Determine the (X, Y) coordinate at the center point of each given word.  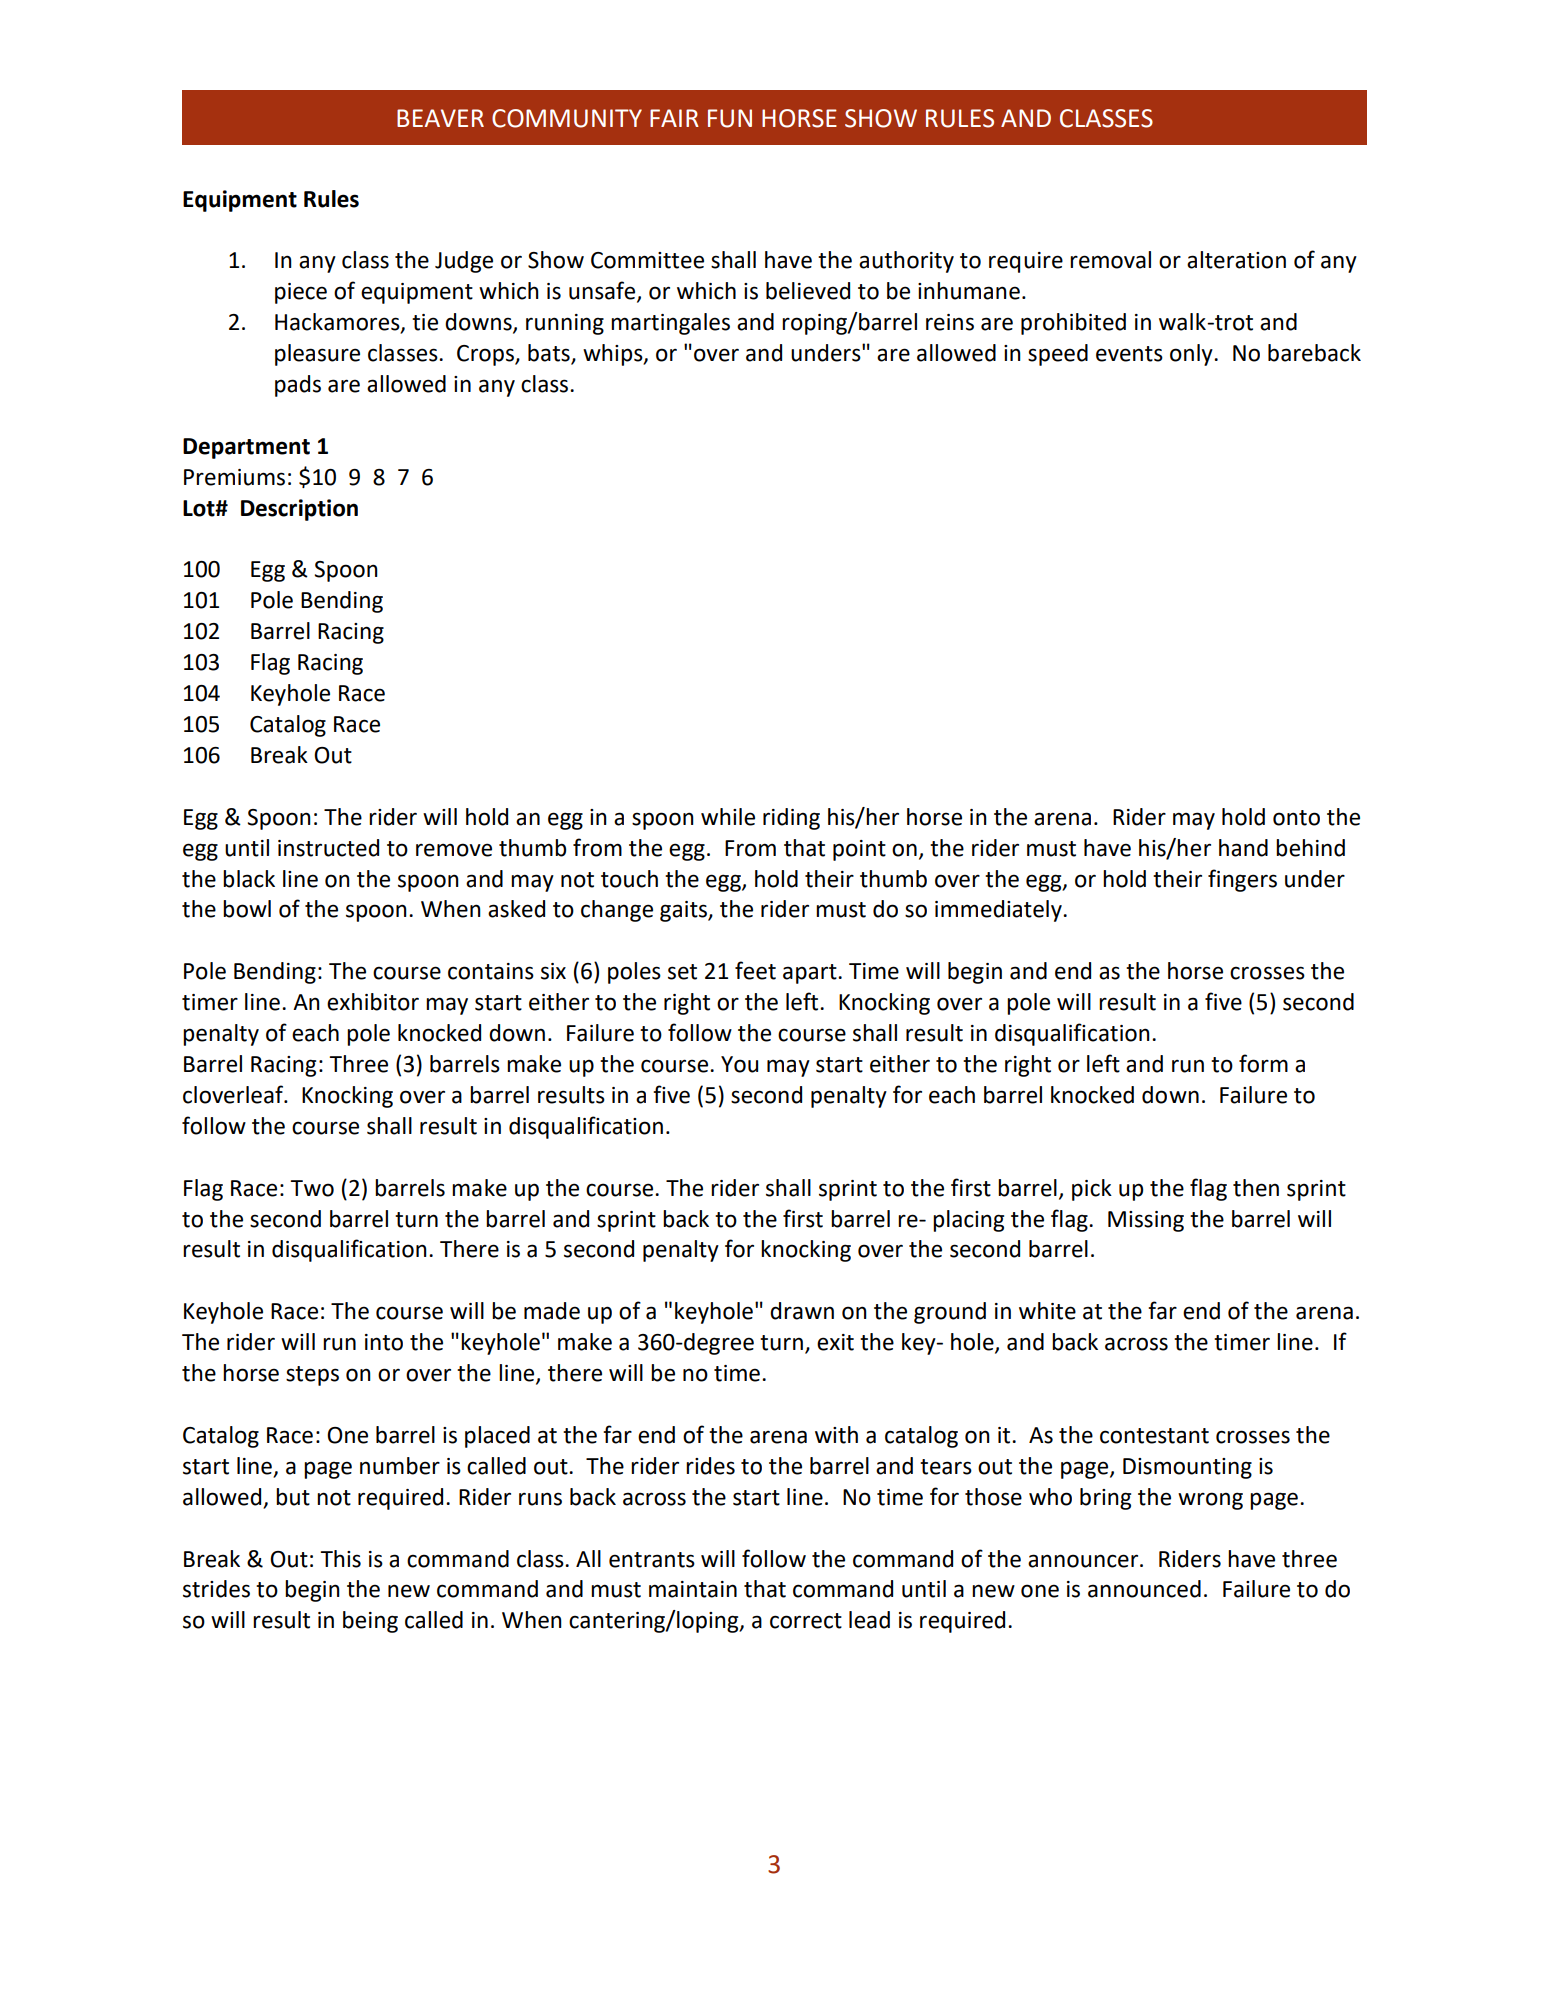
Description (299, 510)
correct (806, 1621)
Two (312, 1188)
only (1192, 355)
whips (614, 355)
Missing (1146, 1221)
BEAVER (440, 118)
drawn (802, 1311)
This (340, 1559)
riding (791, 819)
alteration (1236, 260)
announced (1144, 1589)
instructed (328, 848)
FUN (730, 118)
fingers (1242, 880)
